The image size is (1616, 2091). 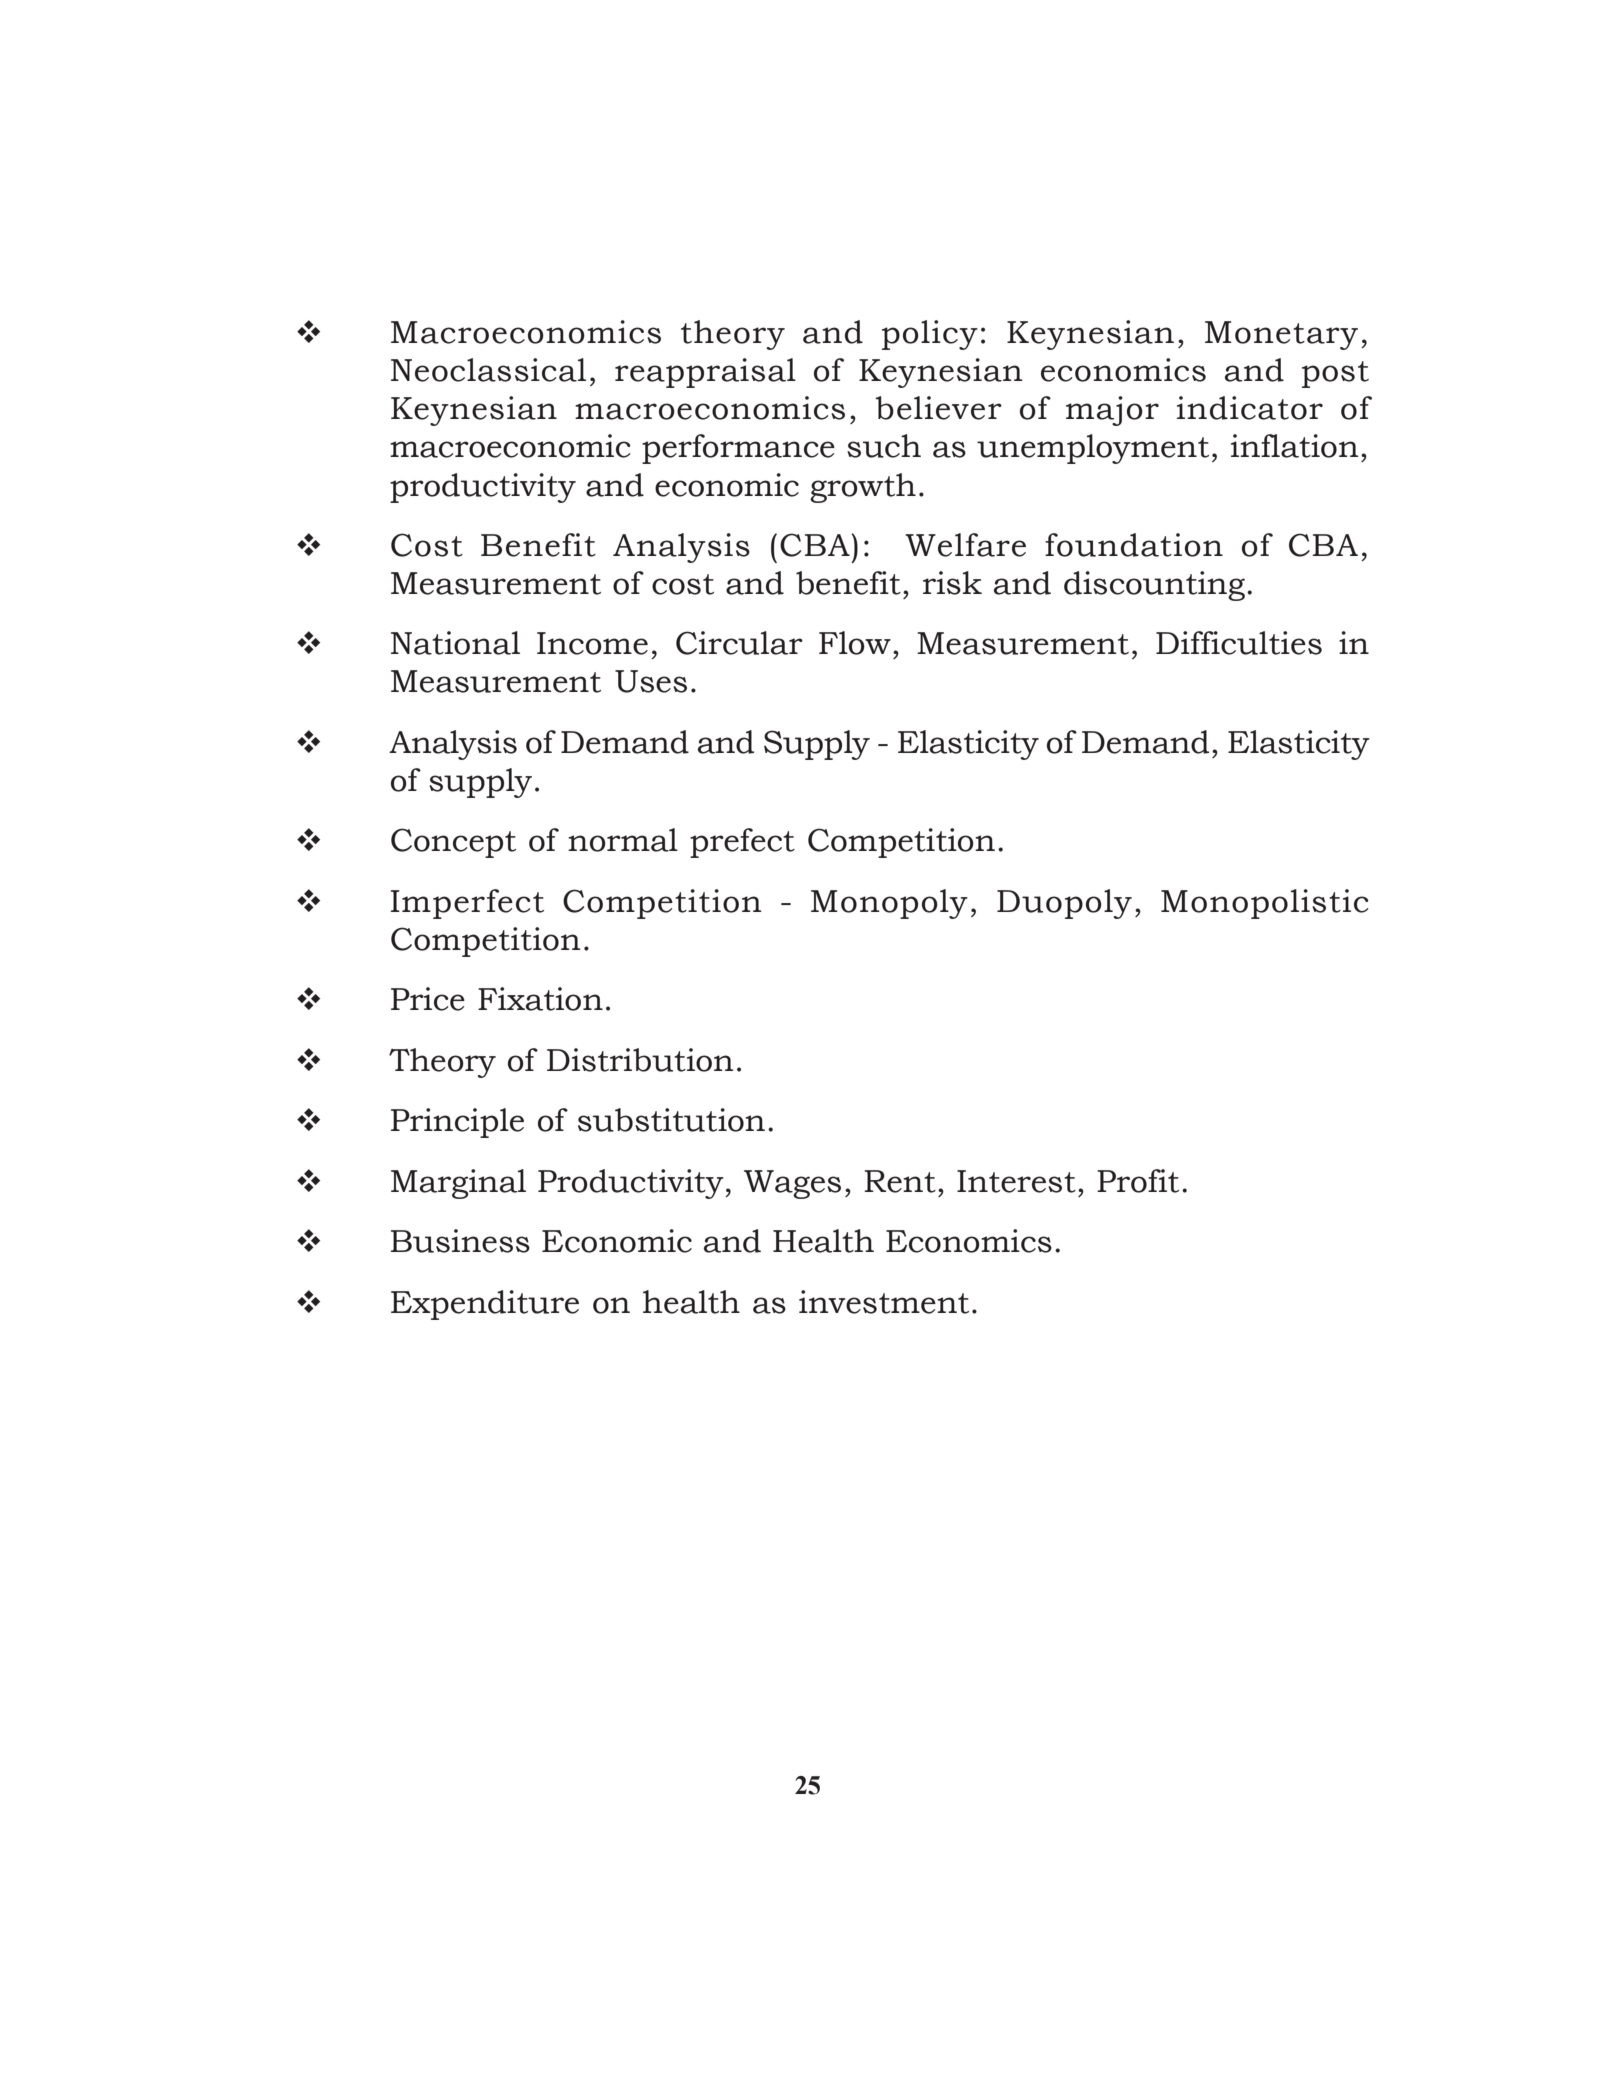 I want to click on Expenditure, so click(x=485, y=1305).
